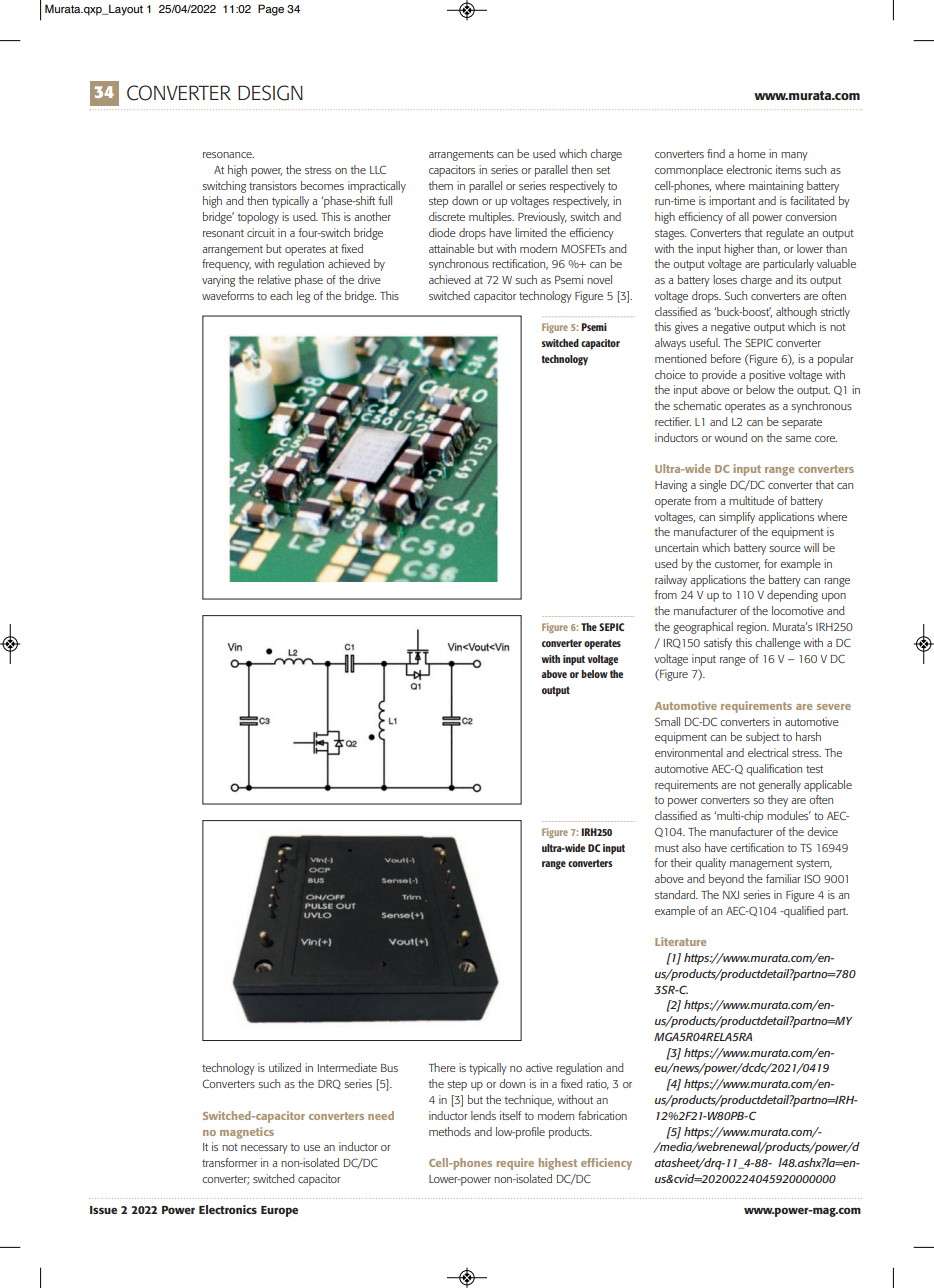  I want to click on them, so click(440, 185).
